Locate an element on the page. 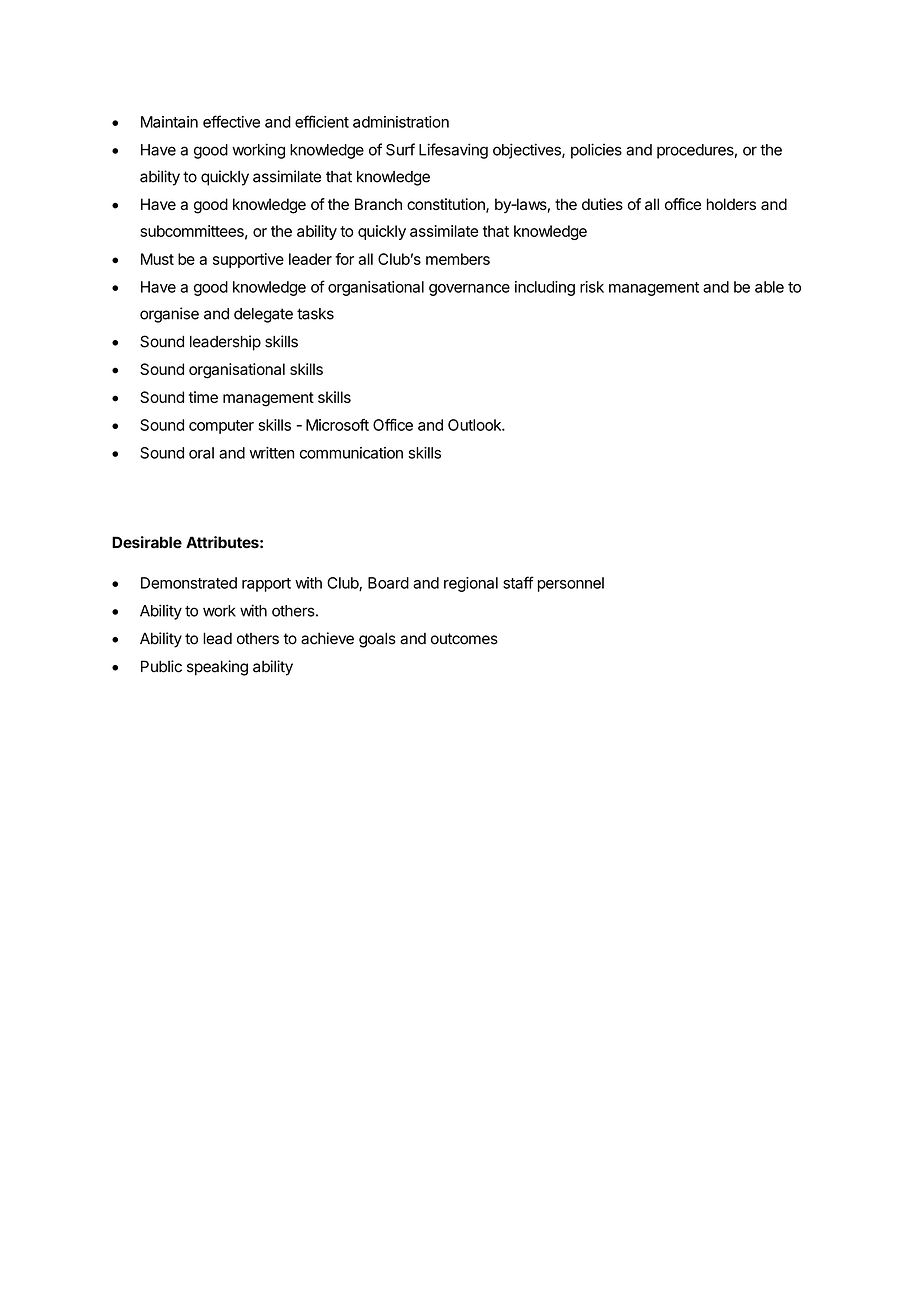 This document has width=924, height=1308. Lifesaving is located at coordinates (453, 151).
